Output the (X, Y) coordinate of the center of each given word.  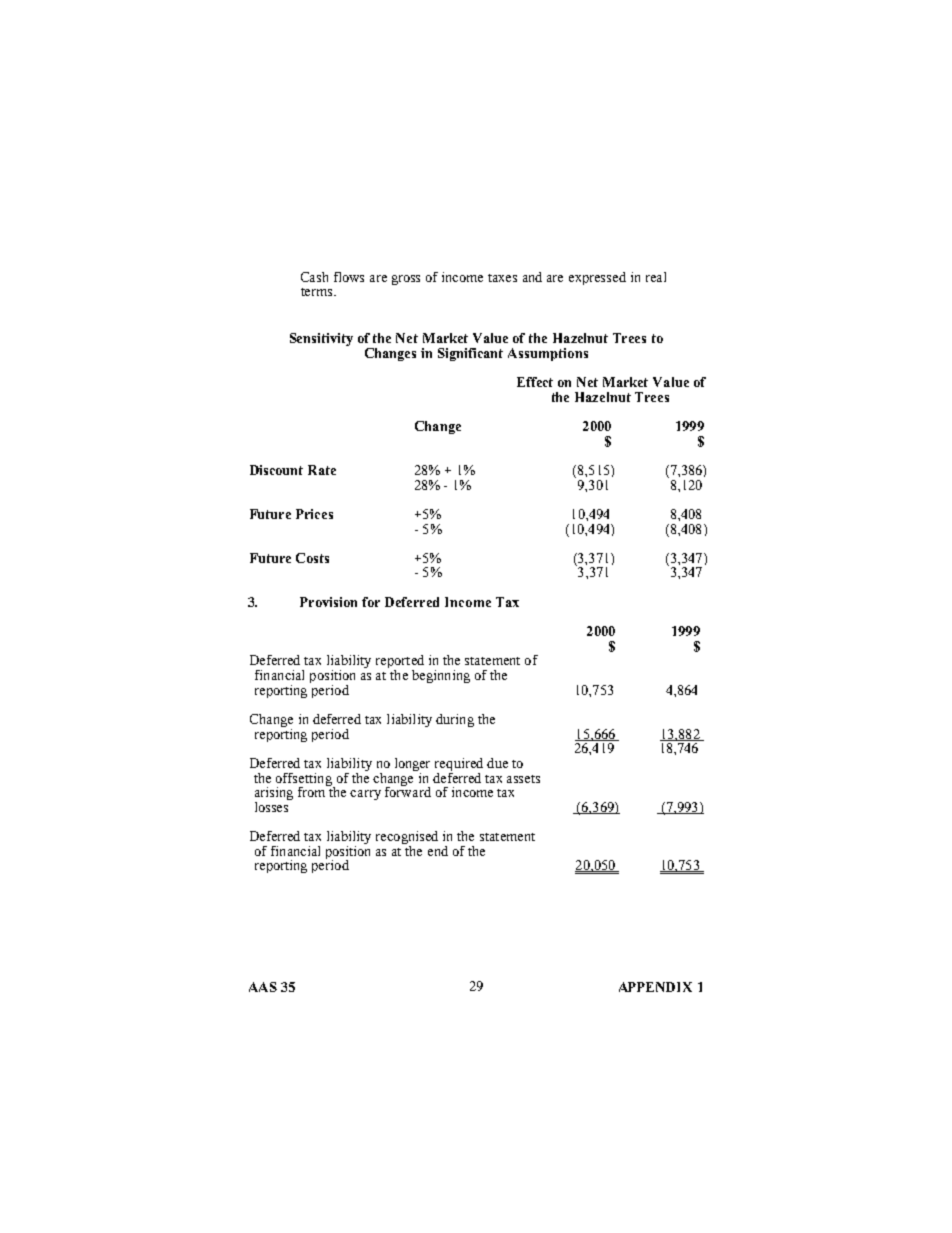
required (459, 766)
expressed (597, 278)
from (313, 791)
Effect (535, 382)
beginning (441, 676)
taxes (502, 278)
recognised (407, 839)
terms (318, 292)
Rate (322, 470)
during (455, 720)
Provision (328, 602)
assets (523, 779)
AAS (263, 987)
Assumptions (548, 354)
